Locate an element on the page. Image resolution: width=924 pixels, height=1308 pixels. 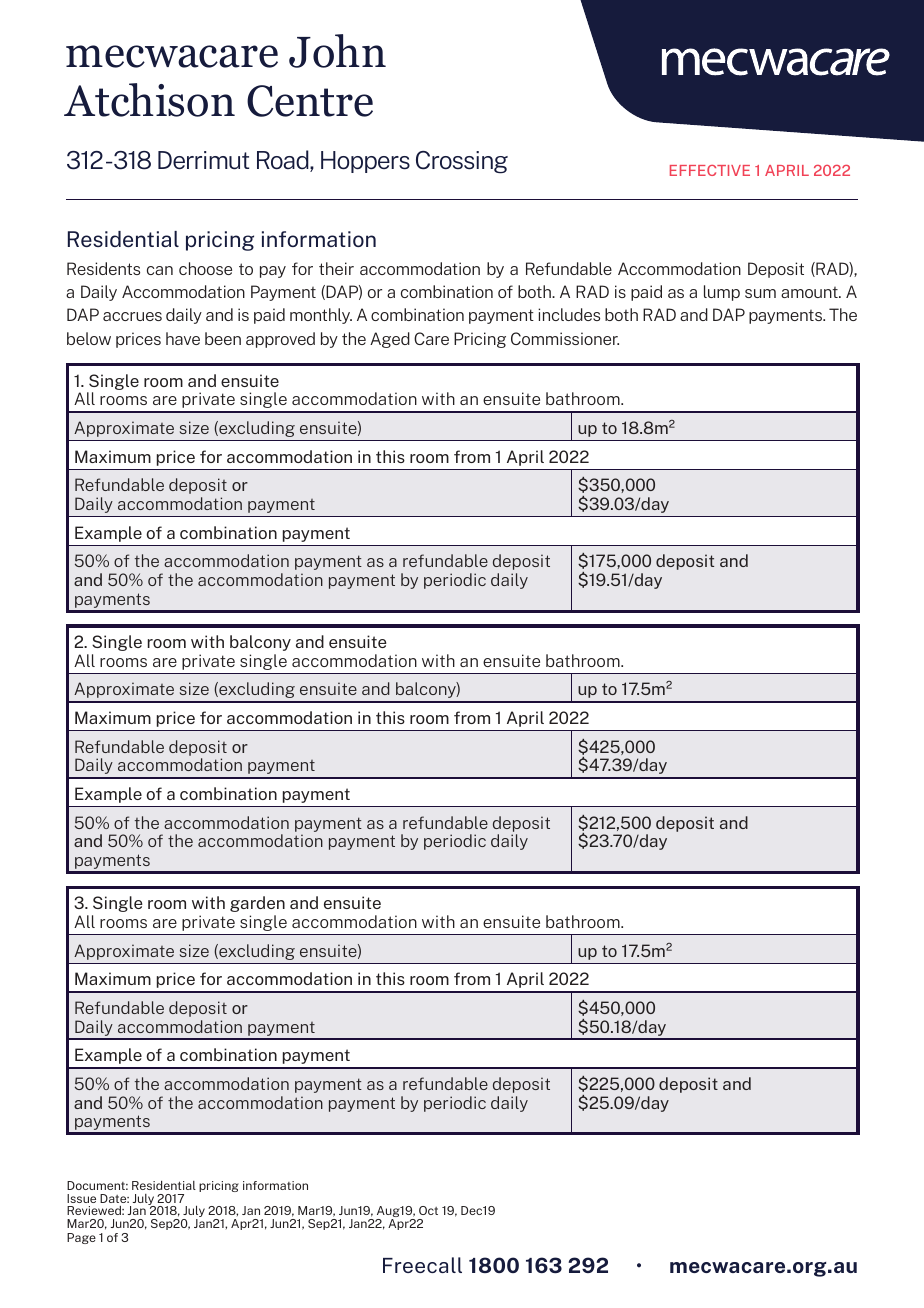
Issue is located at coordinates (81, 1198).
